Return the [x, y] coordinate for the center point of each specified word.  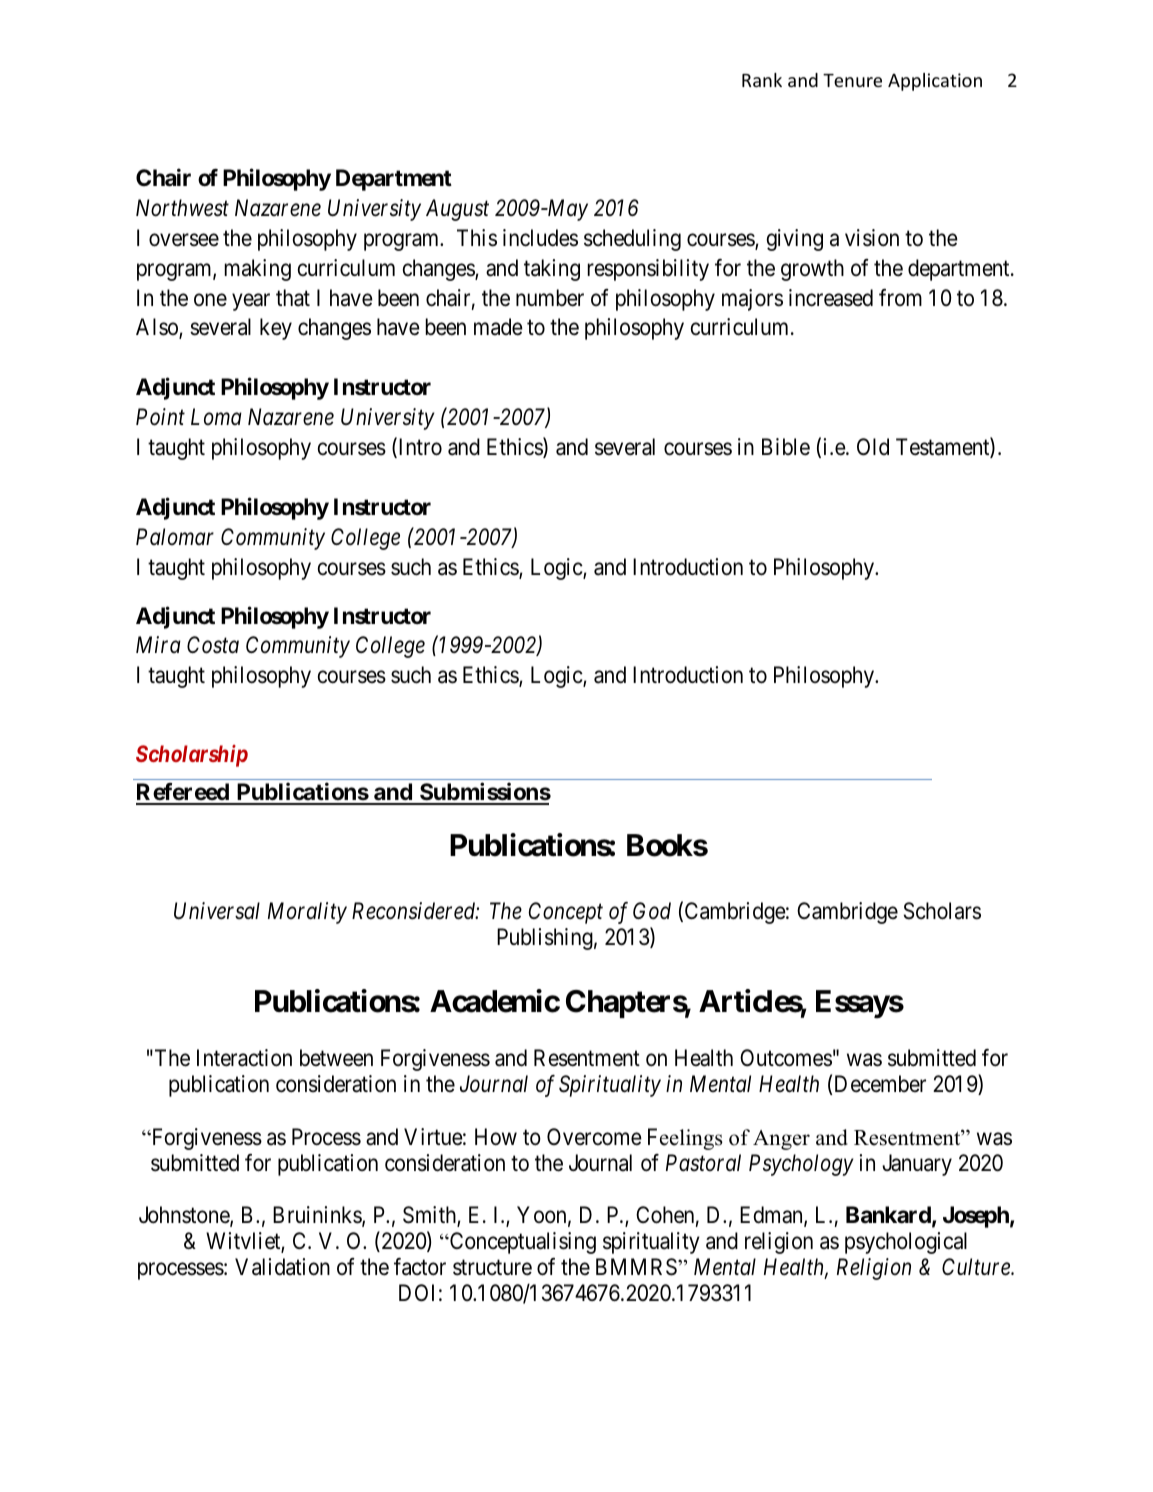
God [652, 911]
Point [160, 417]
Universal [217, 911]
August [457, 210]
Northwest [182, 208]
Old [873, 447]
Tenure [852, 80]
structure [492, 1268]
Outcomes [786, 1058]
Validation [282, 1267]
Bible [786, 447]
